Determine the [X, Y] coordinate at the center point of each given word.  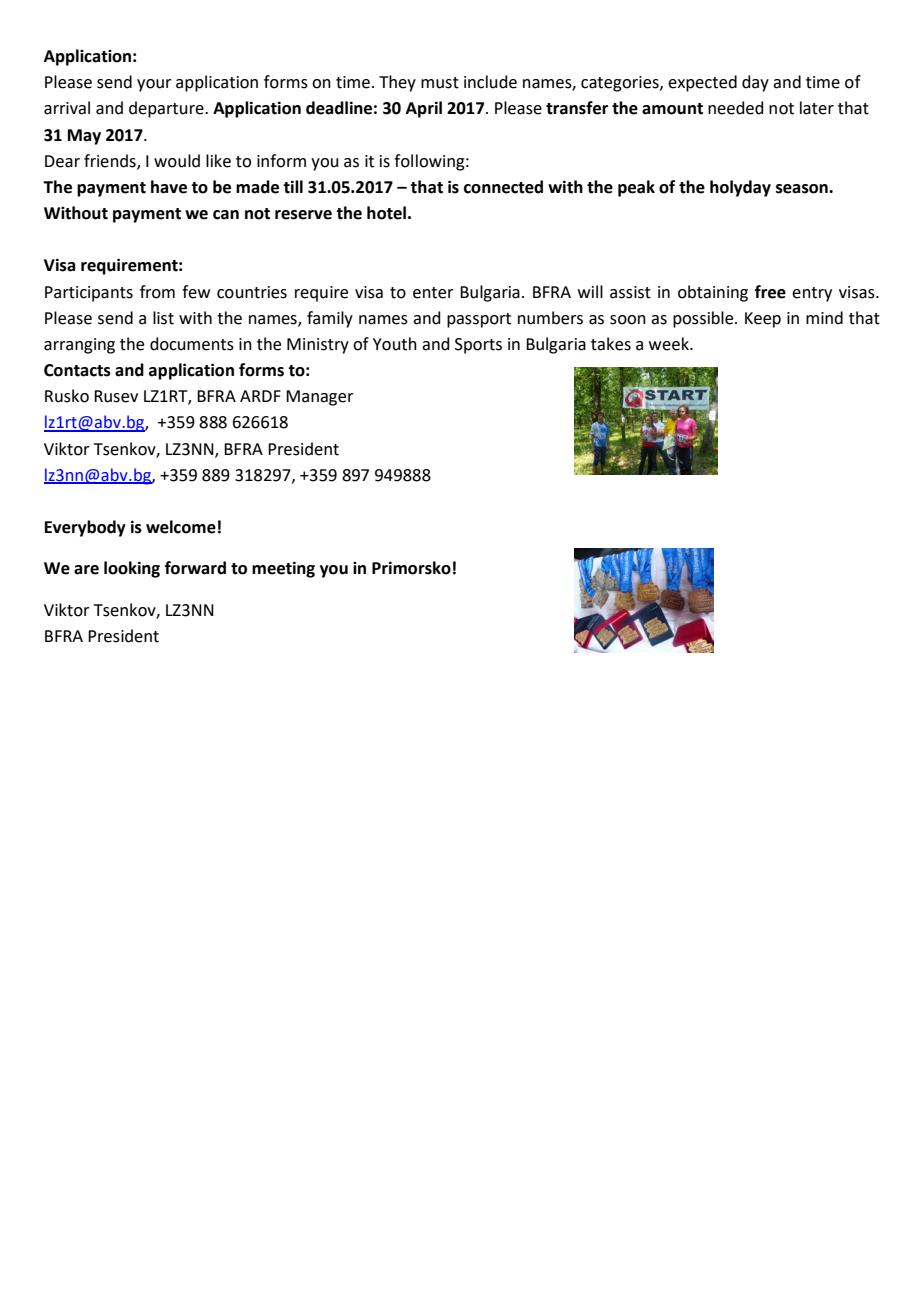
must [440, 83]
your [154, 85]
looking [132, 569]
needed [736, 108]
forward [195, 568]
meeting [283, 569]
